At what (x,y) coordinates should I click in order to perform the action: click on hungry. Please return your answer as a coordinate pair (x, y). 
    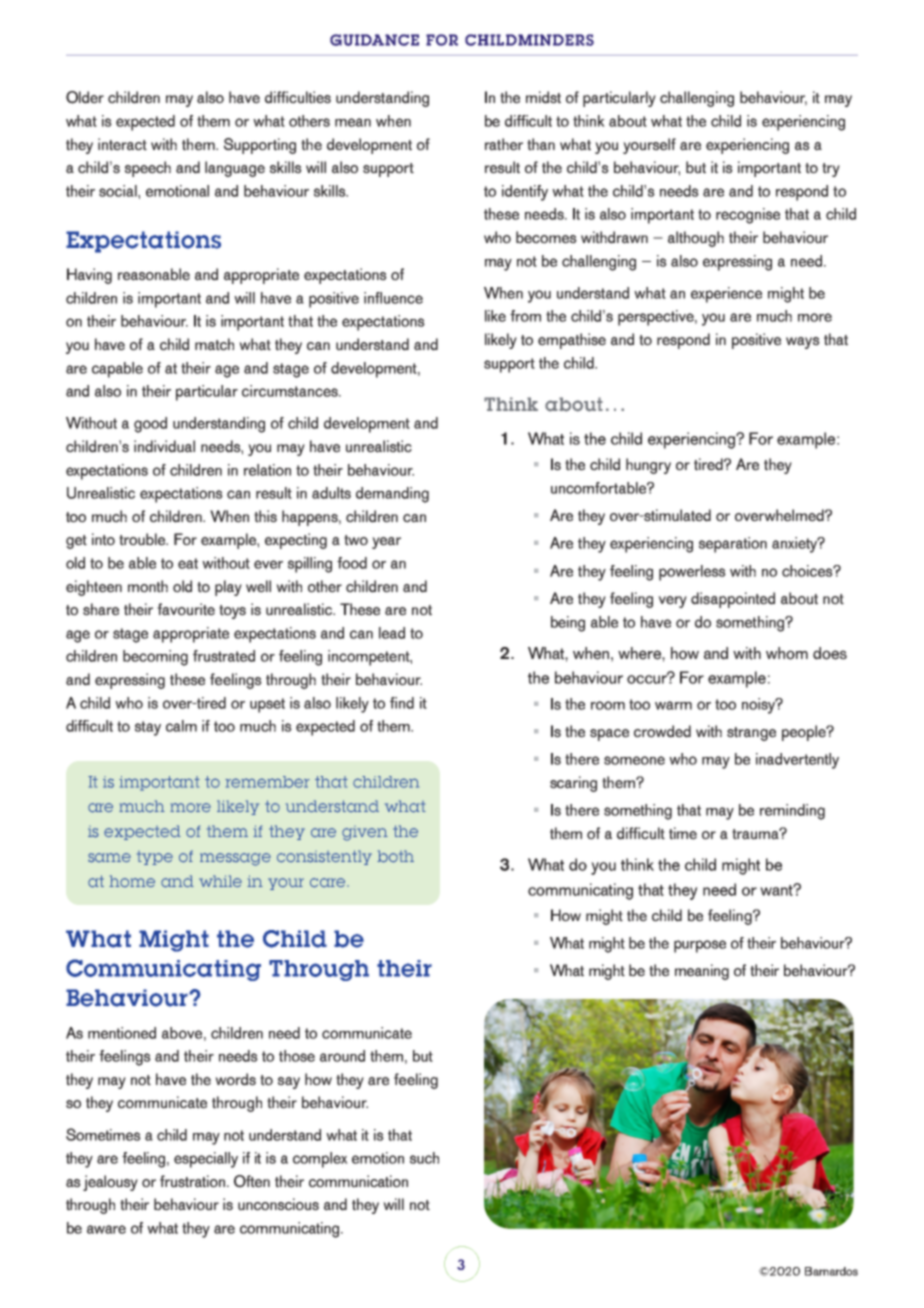
    Looking at the image, I should click on (648, 466).
